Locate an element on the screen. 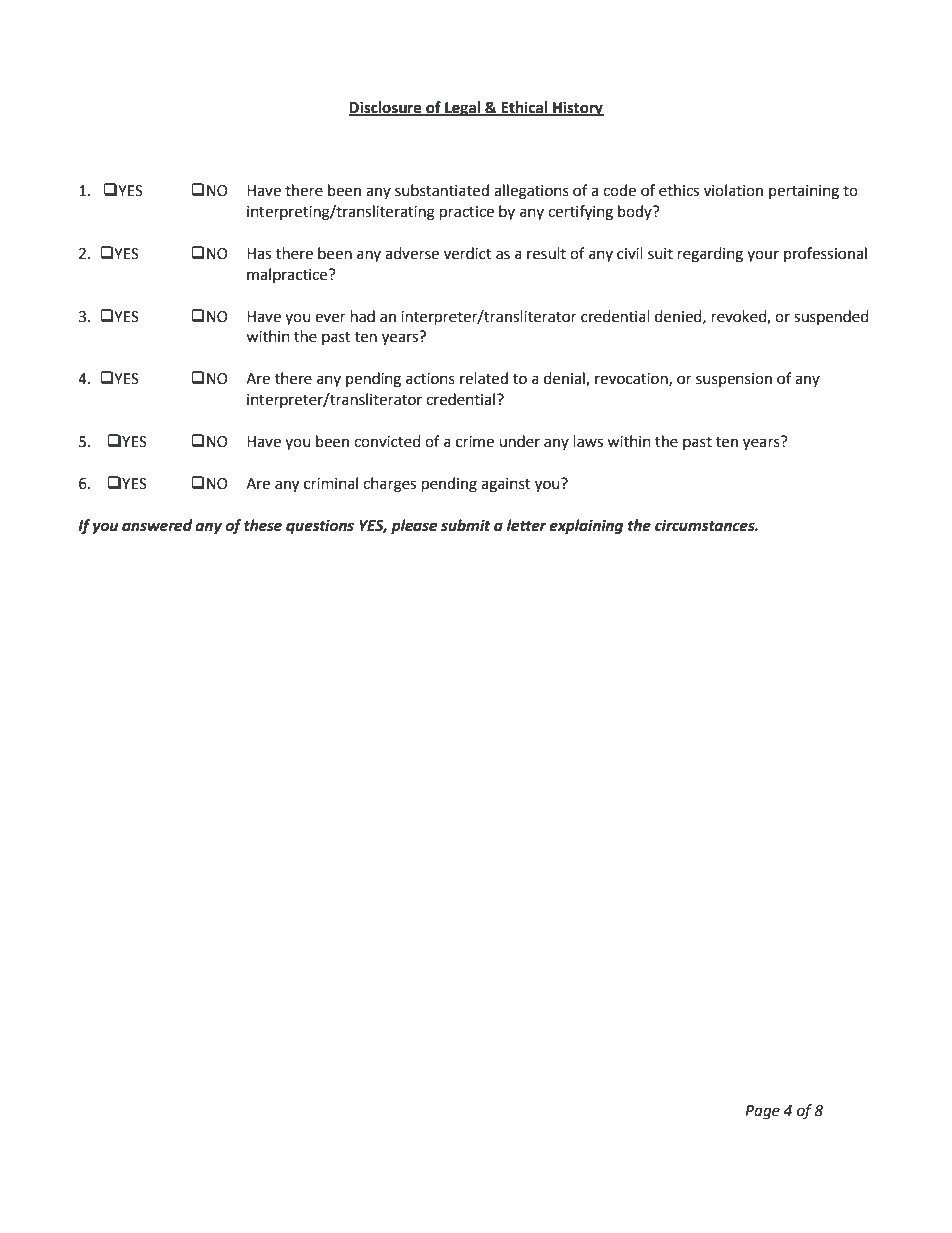  Legal is located at coordinates (462, 109).
